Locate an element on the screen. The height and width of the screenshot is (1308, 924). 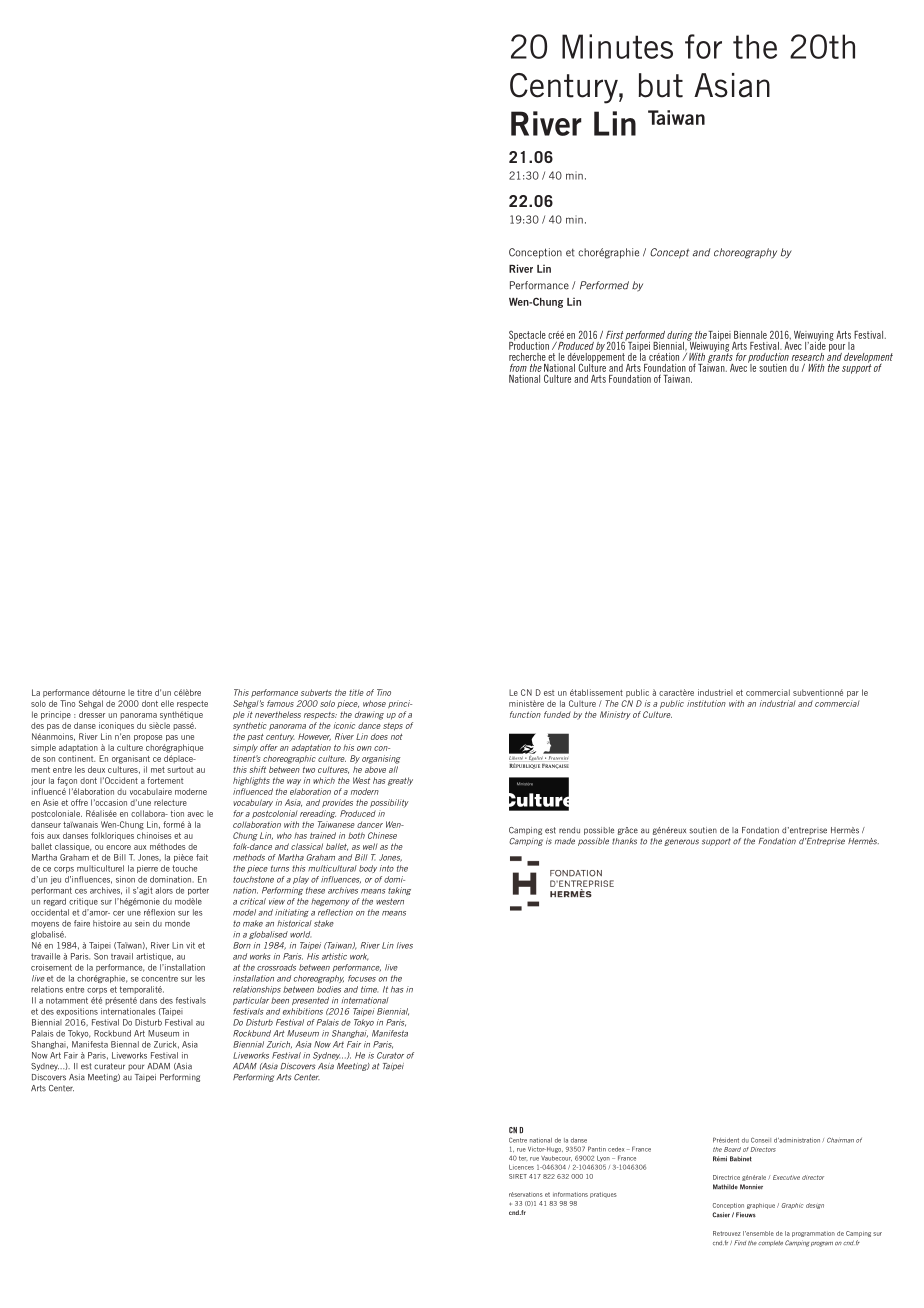
generous is located at coordinates (681, 842).
